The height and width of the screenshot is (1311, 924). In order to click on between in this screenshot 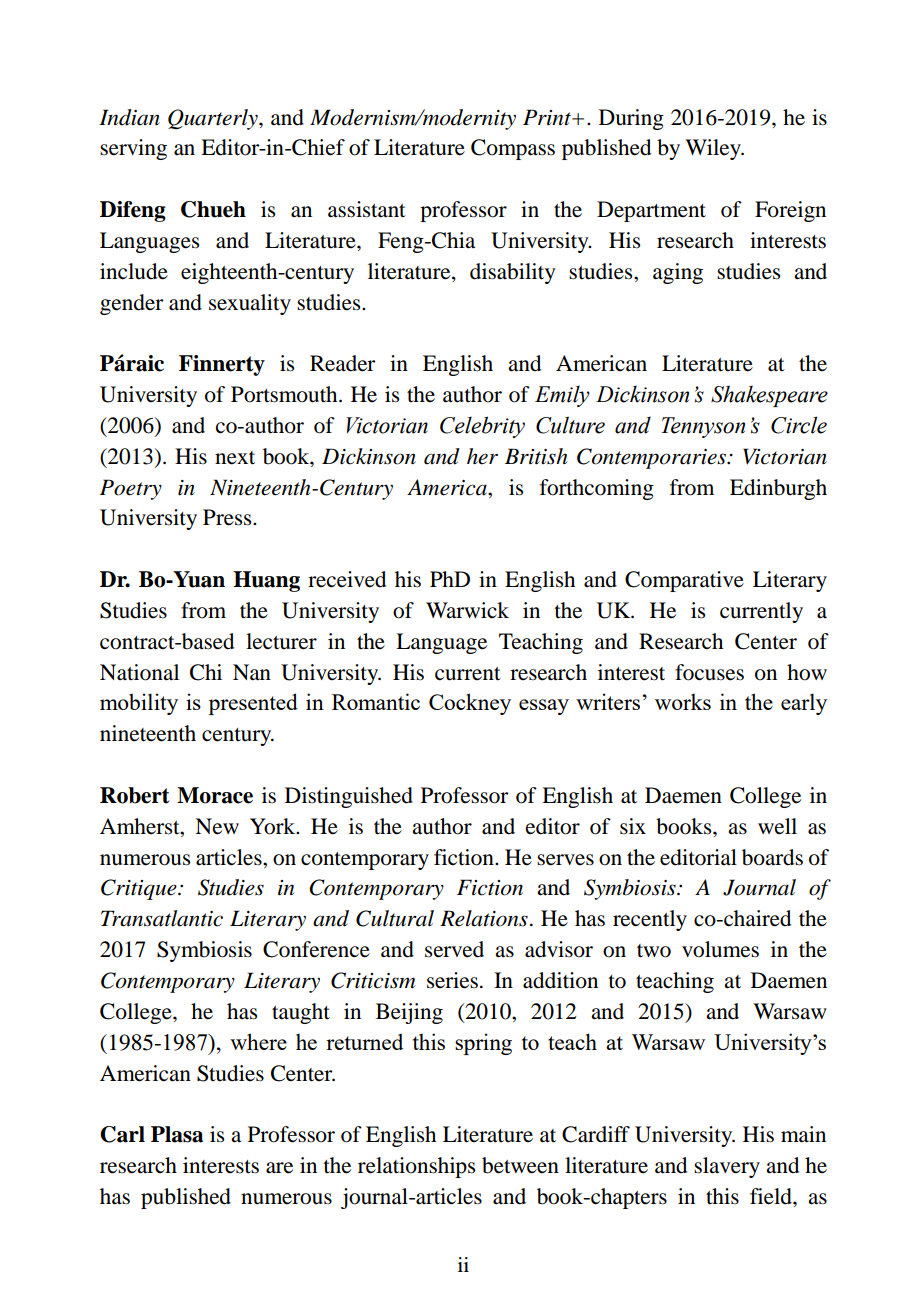, I will do `click(520, 1165)`.
